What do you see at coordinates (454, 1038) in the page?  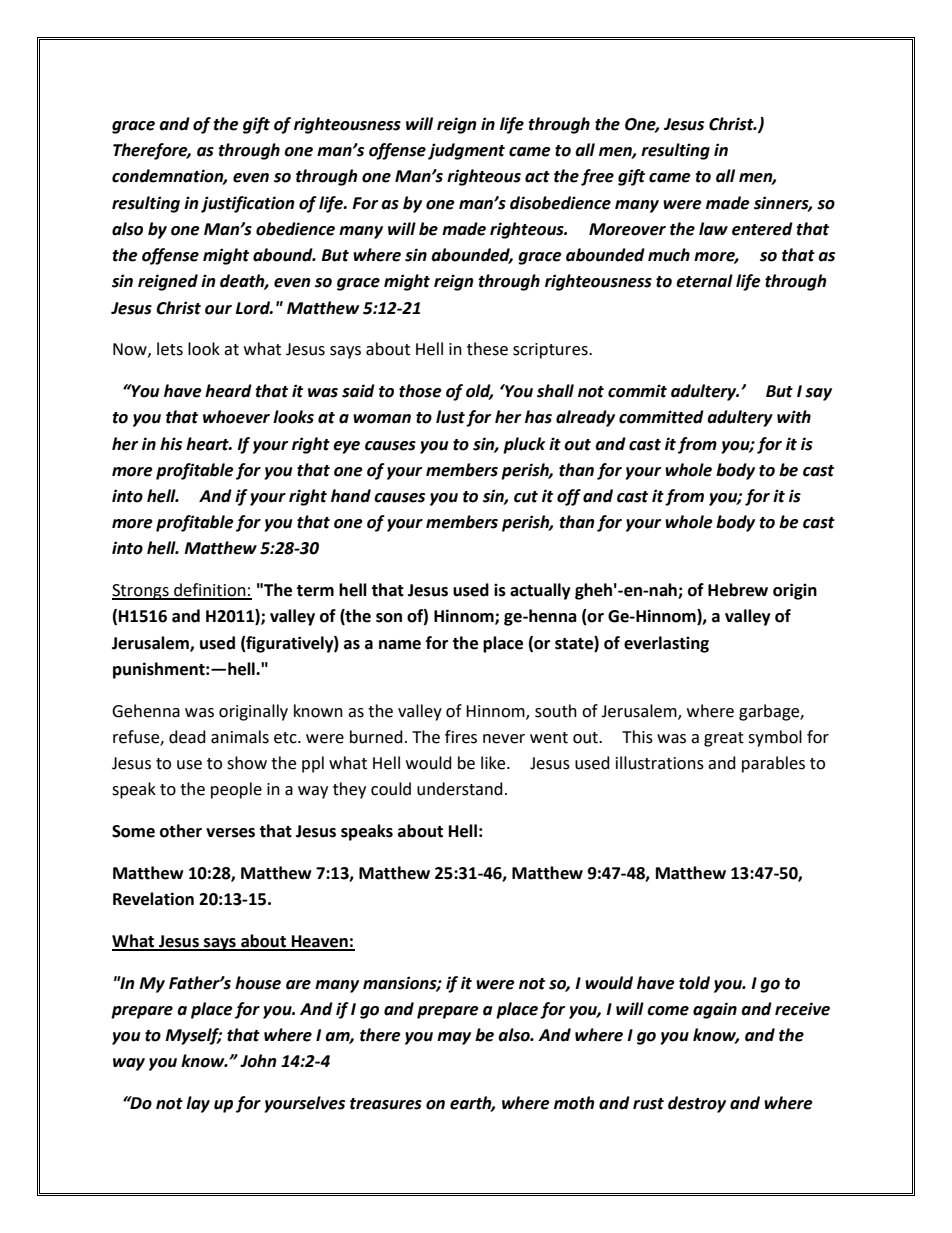 I see `may` at bounding box center [454, 1038].
